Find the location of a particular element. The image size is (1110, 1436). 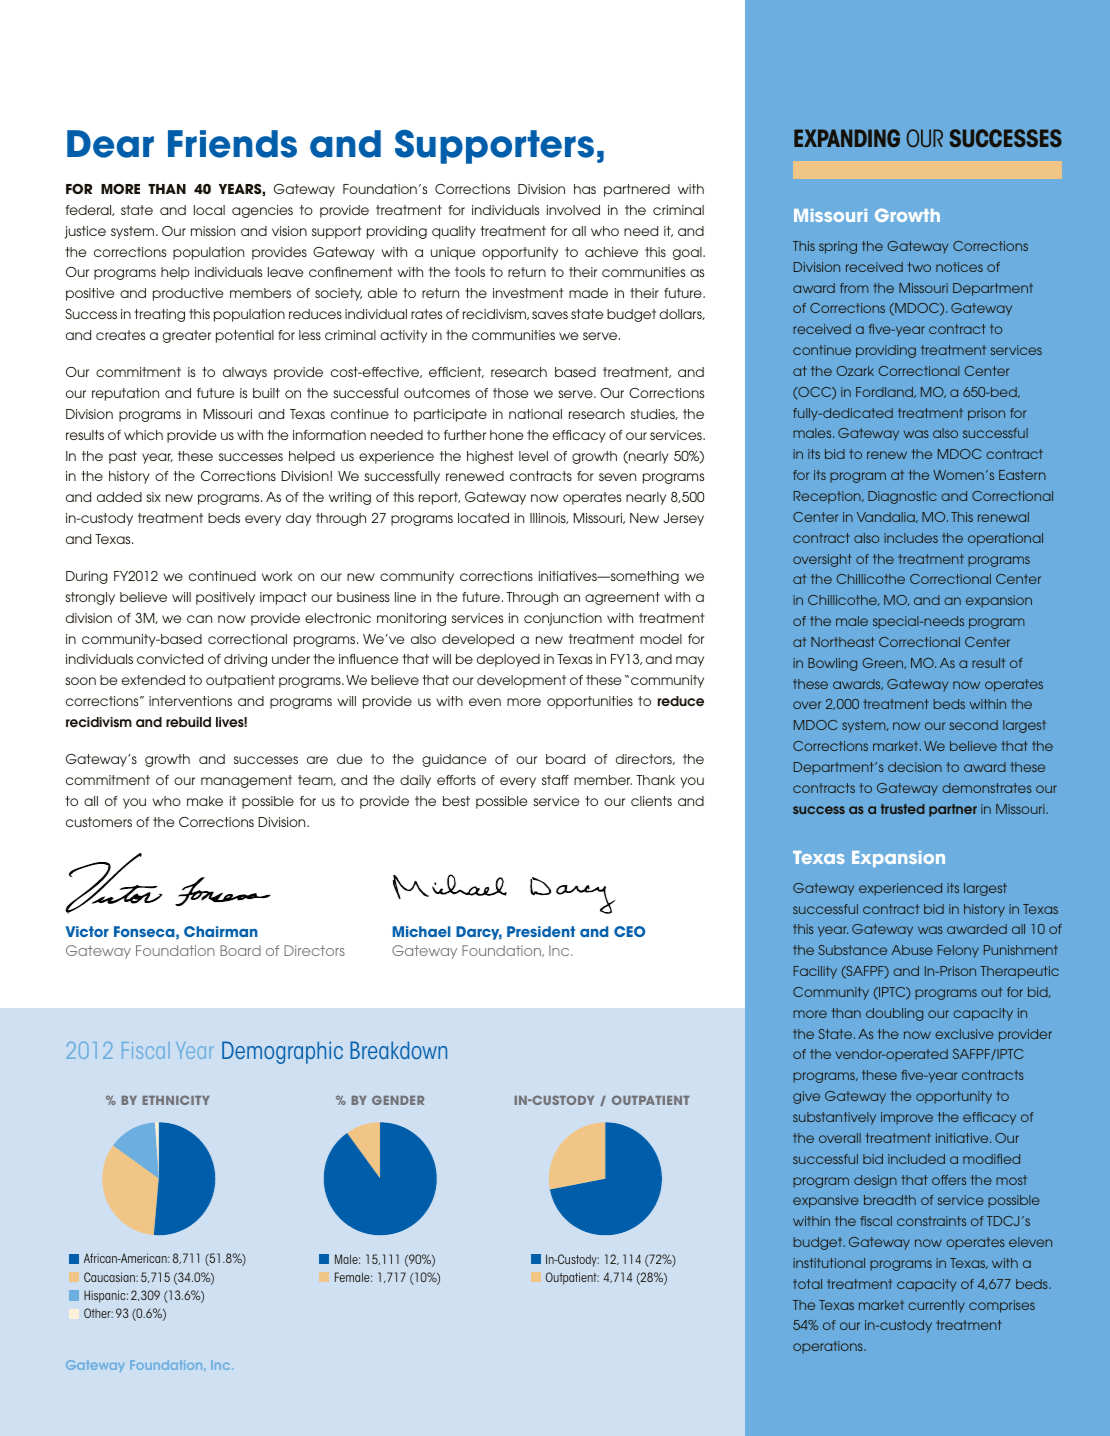

total is located at coordinates (807, 1284).
